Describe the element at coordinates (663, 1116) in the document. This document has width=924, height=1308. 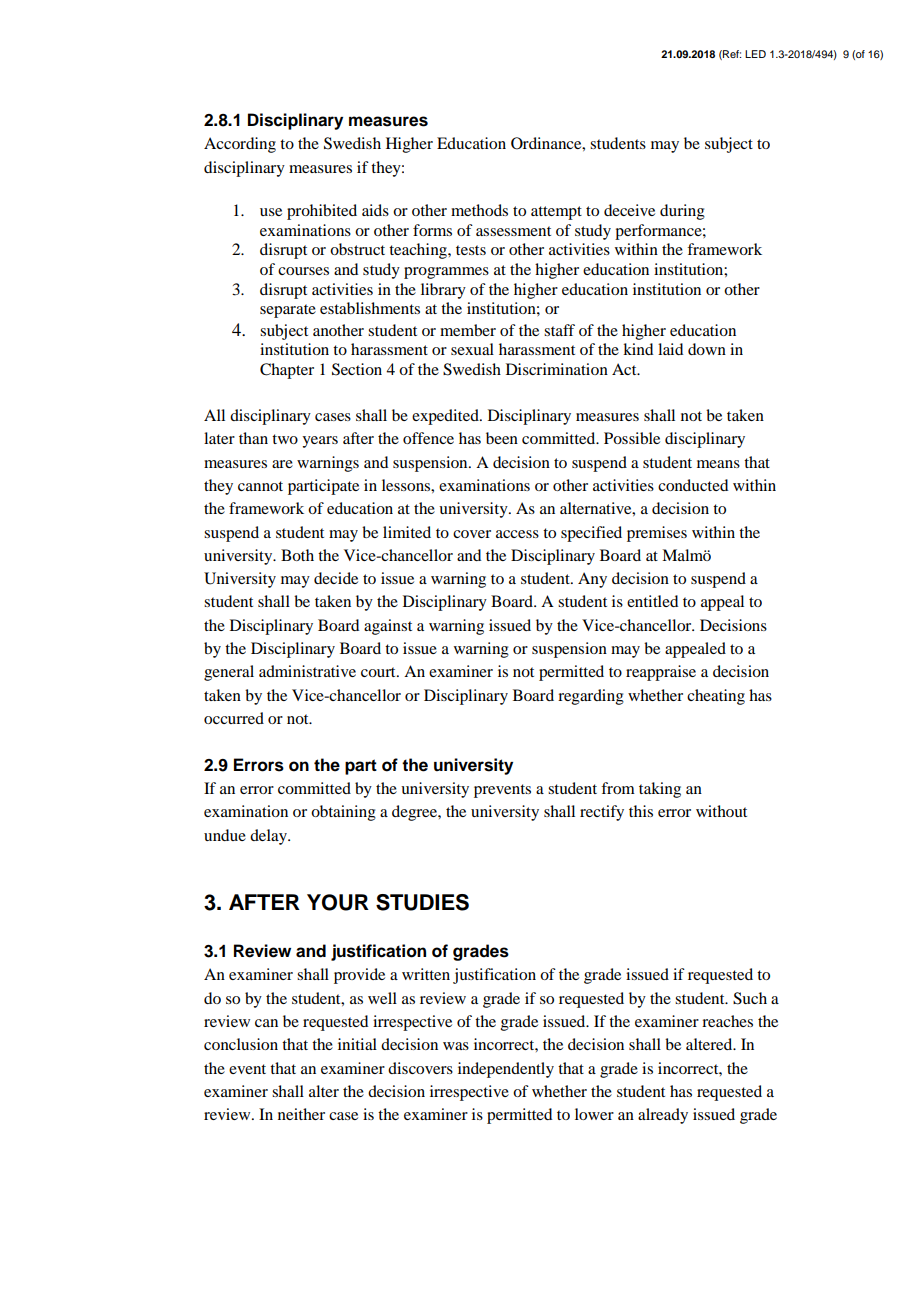
I see `already` at that location.
